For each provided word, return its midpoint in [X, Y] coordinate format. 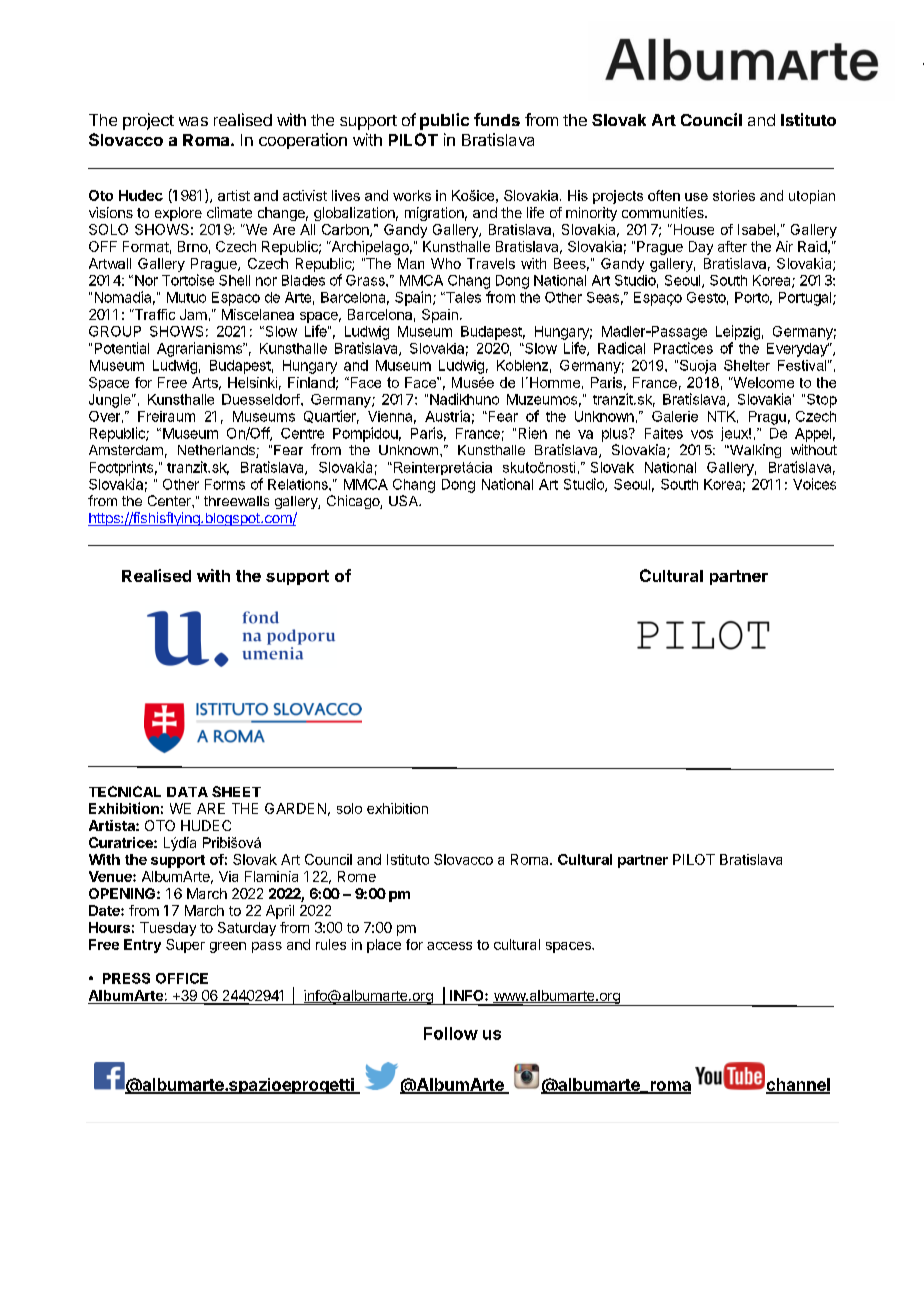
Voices [814, 484]
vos [702, 434]
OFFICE [182, 978]
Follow [451, 1033]
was [193, 121]
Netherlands [217, 451]
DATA [187, 792]
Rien [533, 433]
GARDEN [295, 808]
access [449, 946]
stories [734, 195]
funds [497, 119]
